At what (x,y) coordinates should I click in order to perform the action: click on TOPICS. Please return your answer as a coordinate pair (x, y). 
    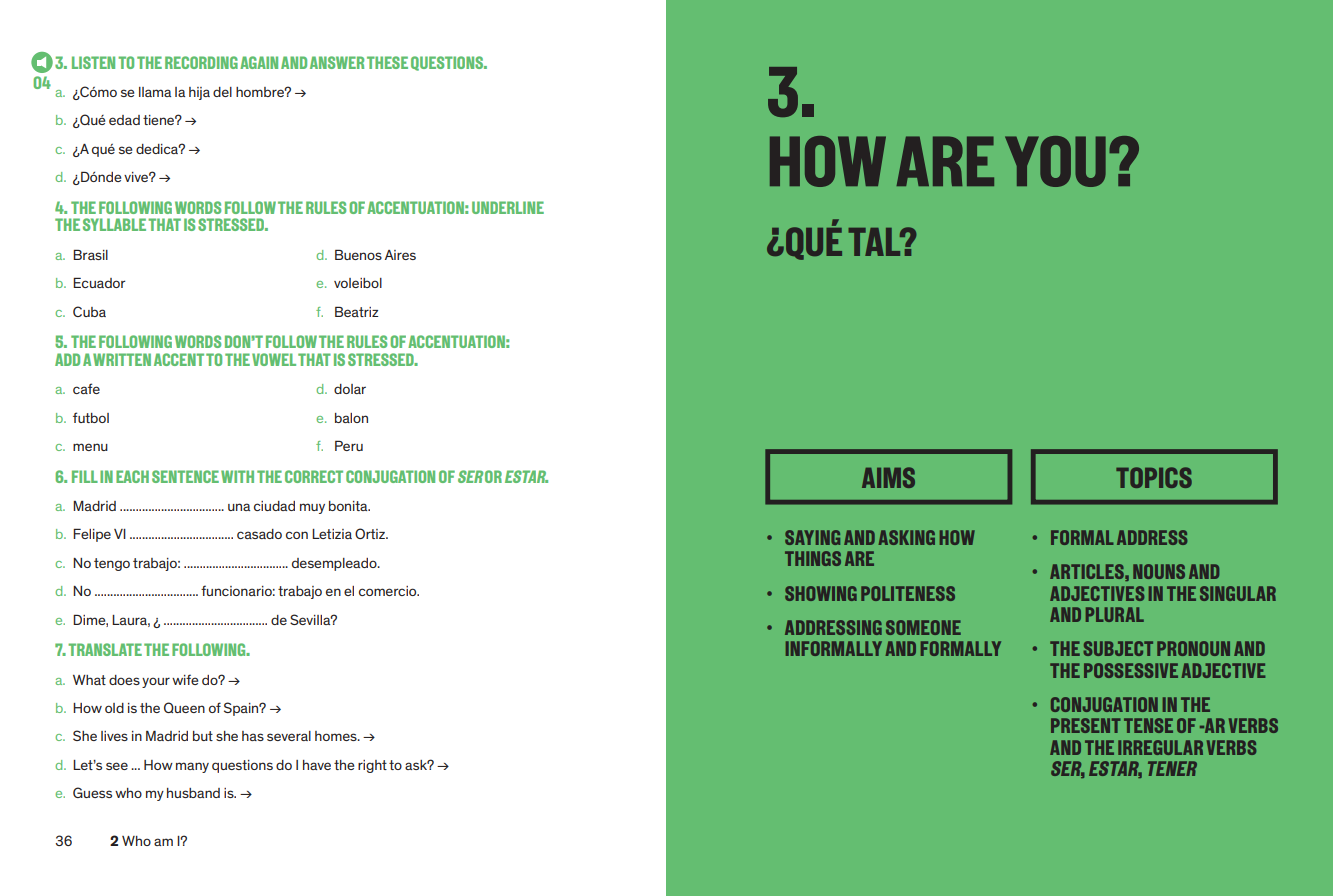
    Looking at the image, I should click on (1154, 477).
